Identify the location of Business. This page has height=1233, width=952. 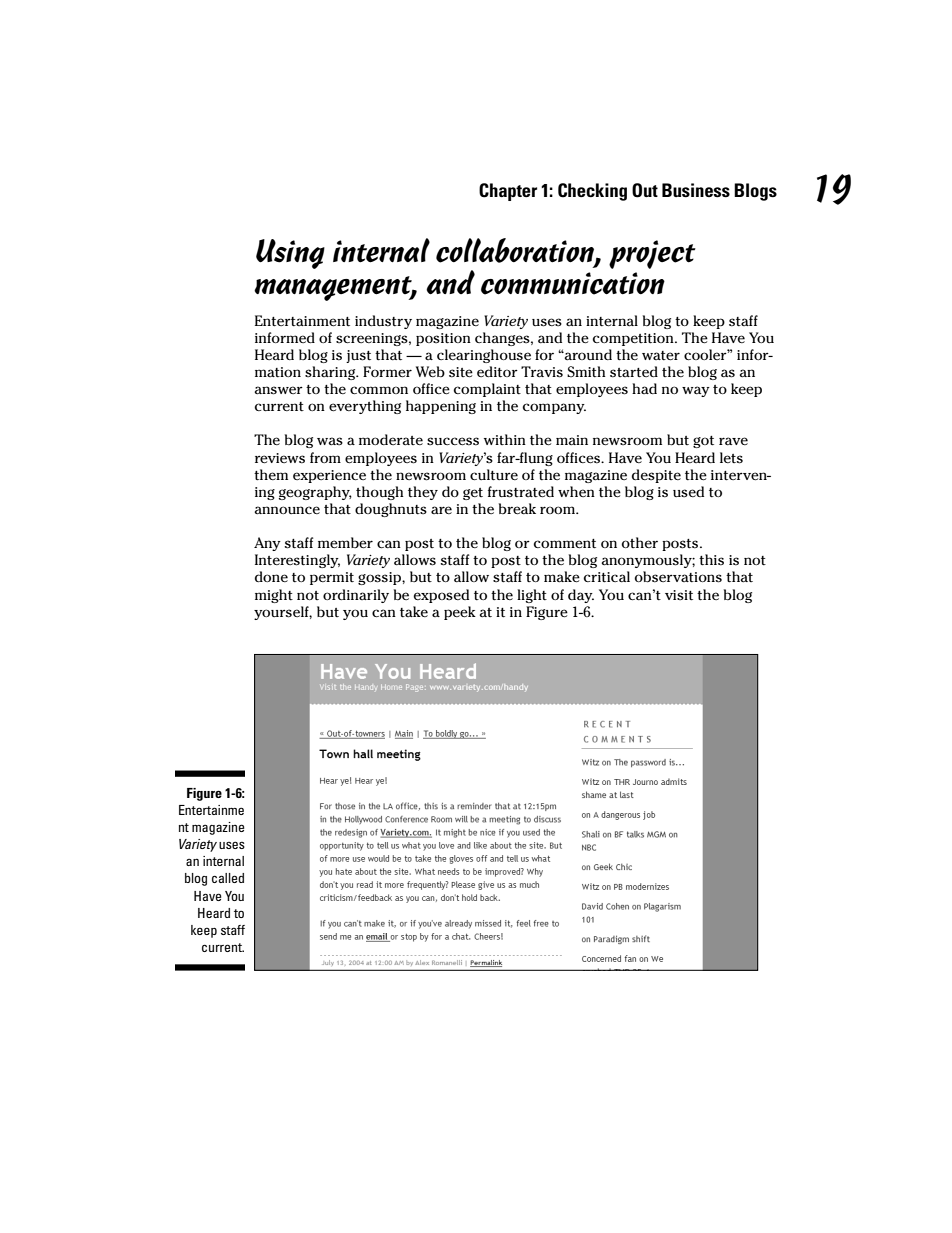
(696, 190).
